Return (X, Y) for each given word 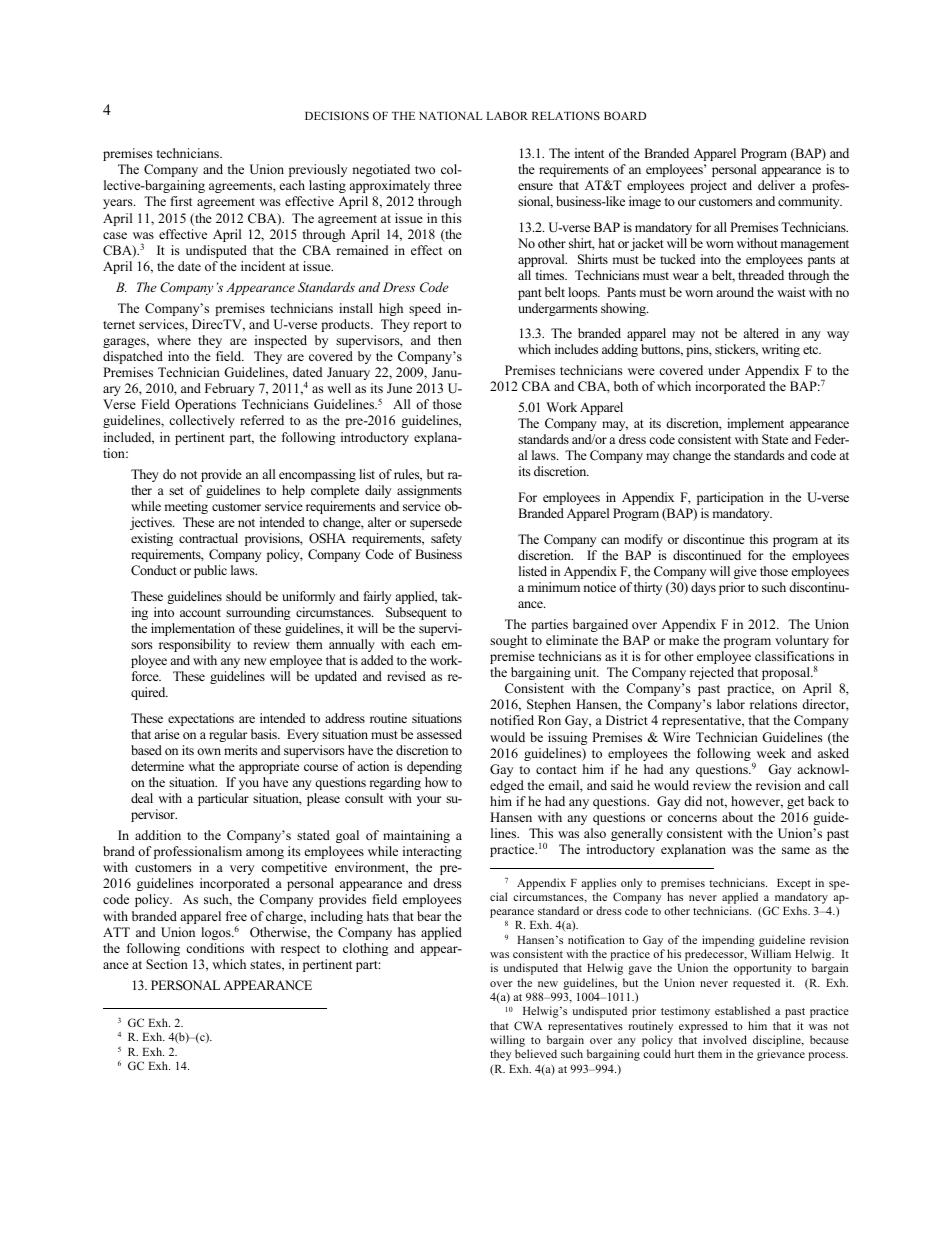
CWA (528, 1025)
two (425, 170)
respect (300, 950)
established (742, 1010)
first (181, 201)
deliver (776, 185)
